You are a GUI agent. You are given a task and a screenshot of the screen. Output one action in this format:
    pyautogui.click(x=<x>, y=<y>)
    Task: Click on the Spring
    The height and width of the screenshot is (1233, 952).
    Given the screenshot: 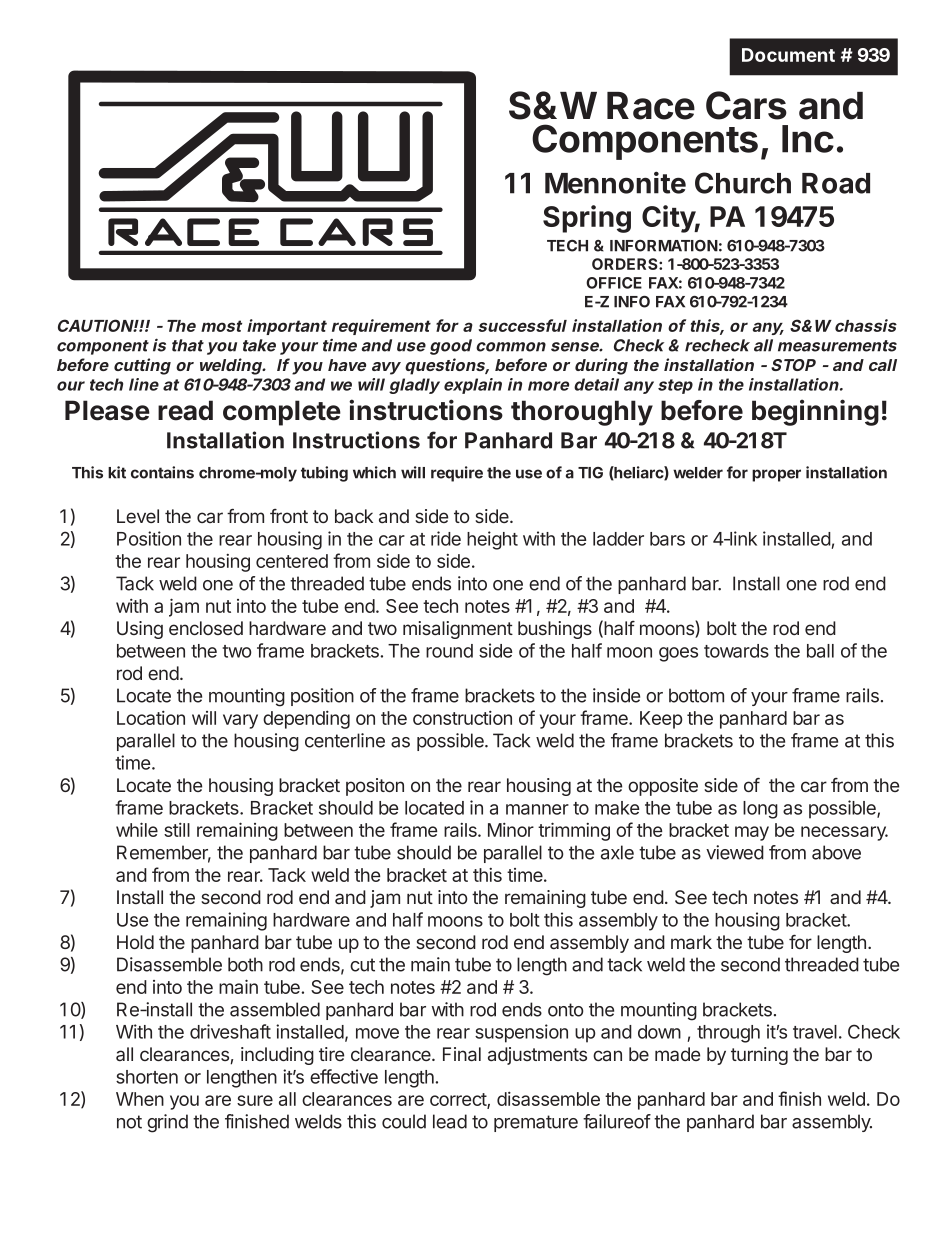 What is the action you would take?
    pyautogui.click(x=587, y=219)
